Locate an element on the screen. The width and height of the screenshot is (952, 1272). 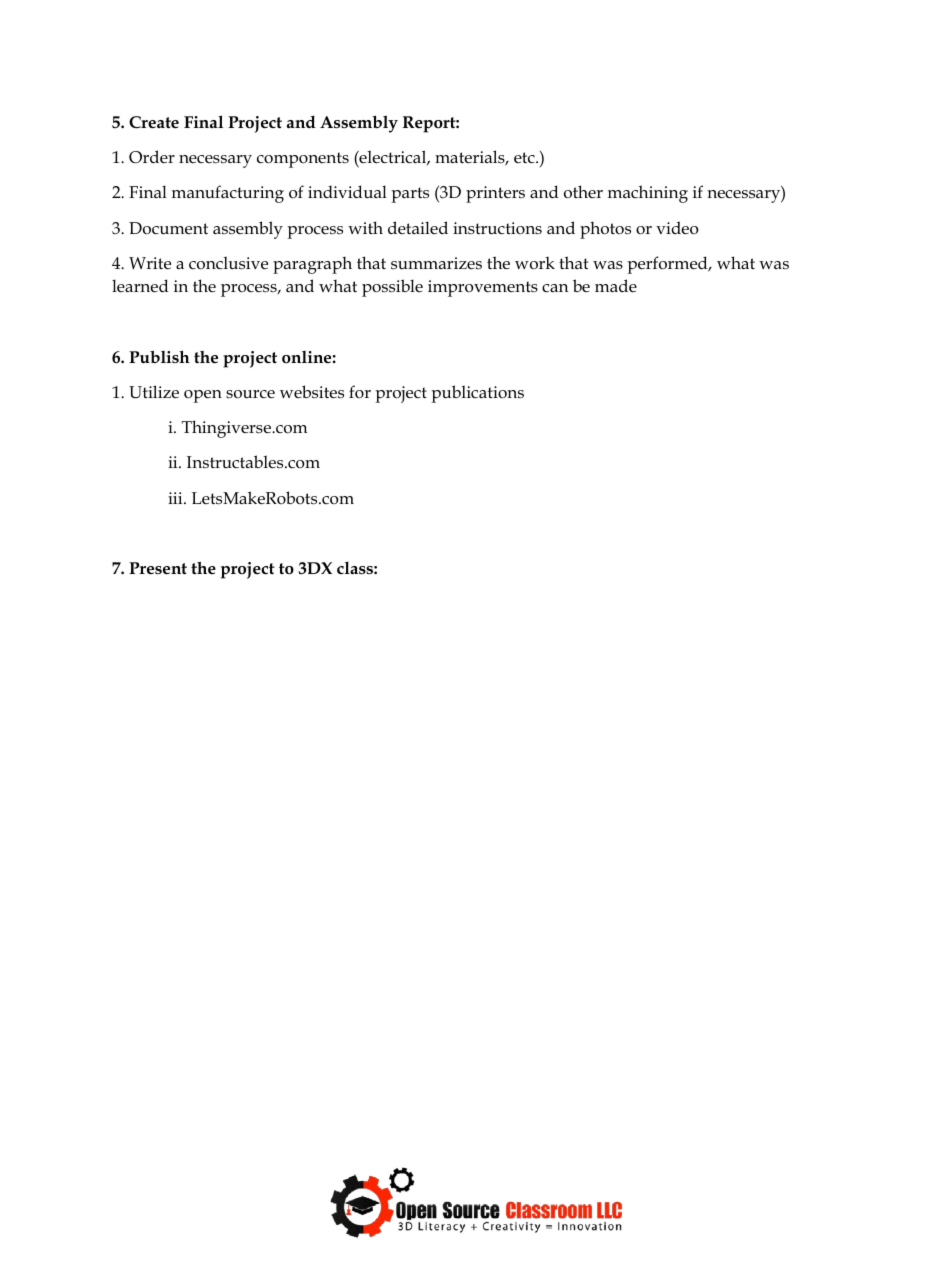
Present is located at coordinates (158, 568).
